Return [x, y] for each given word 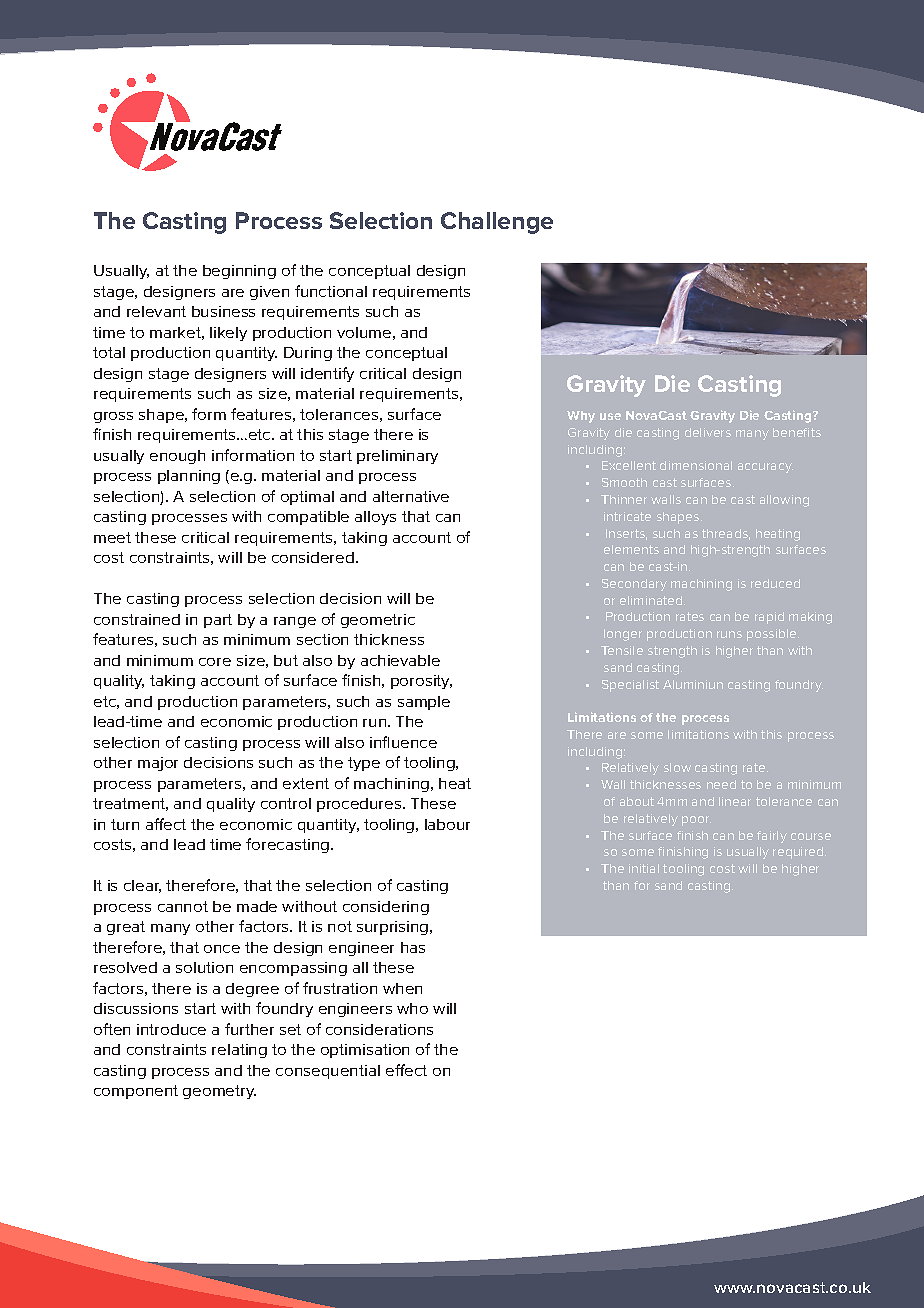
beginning [239, 272]
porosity [421, 682]
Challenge [497, 223]
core [215, 662]
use [610, 416]
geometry [219, 1092]
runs [729, 634]
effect [406, 1070]
